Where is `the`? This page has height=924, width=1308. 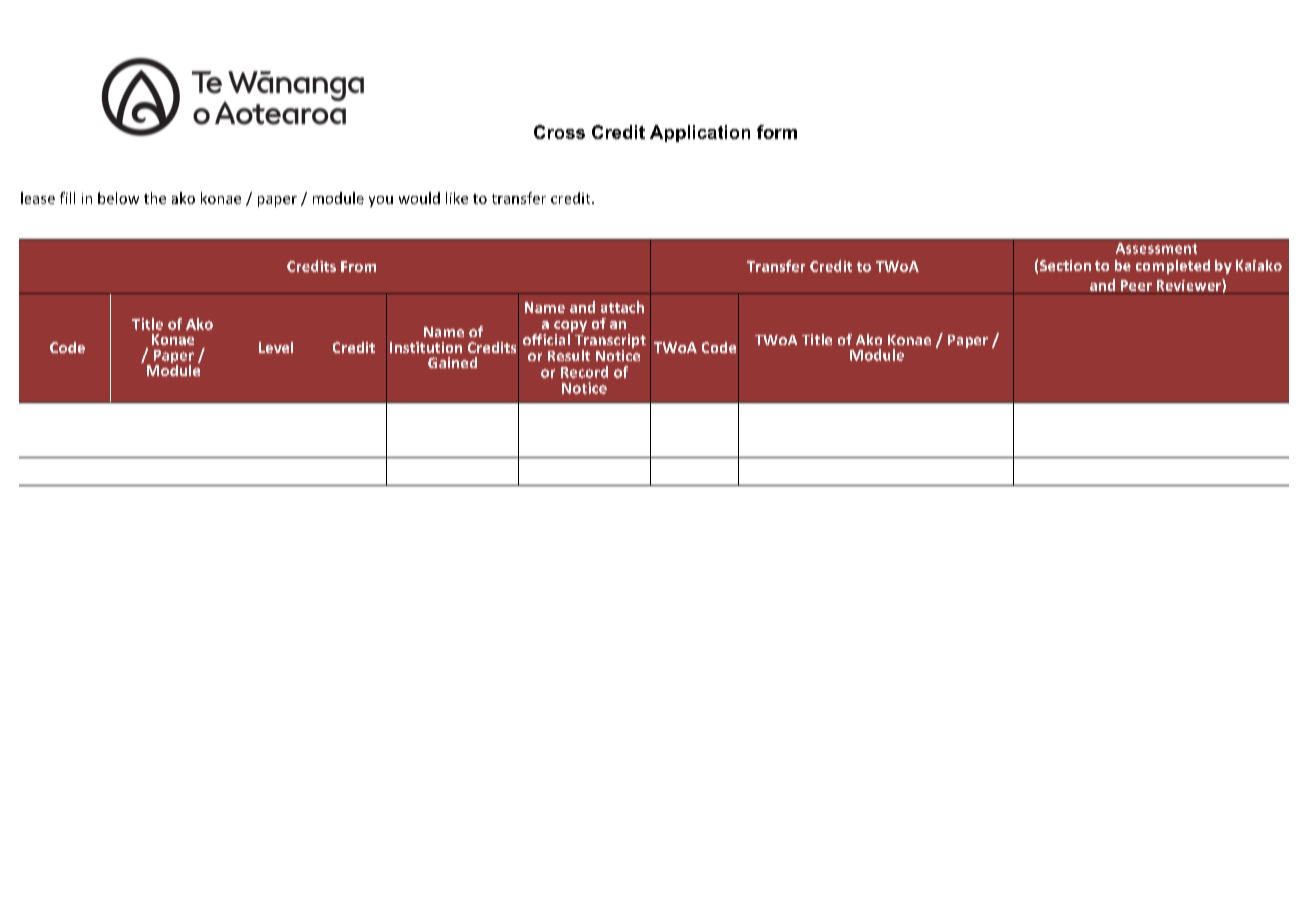 the is located at coordinates (155, 198).
